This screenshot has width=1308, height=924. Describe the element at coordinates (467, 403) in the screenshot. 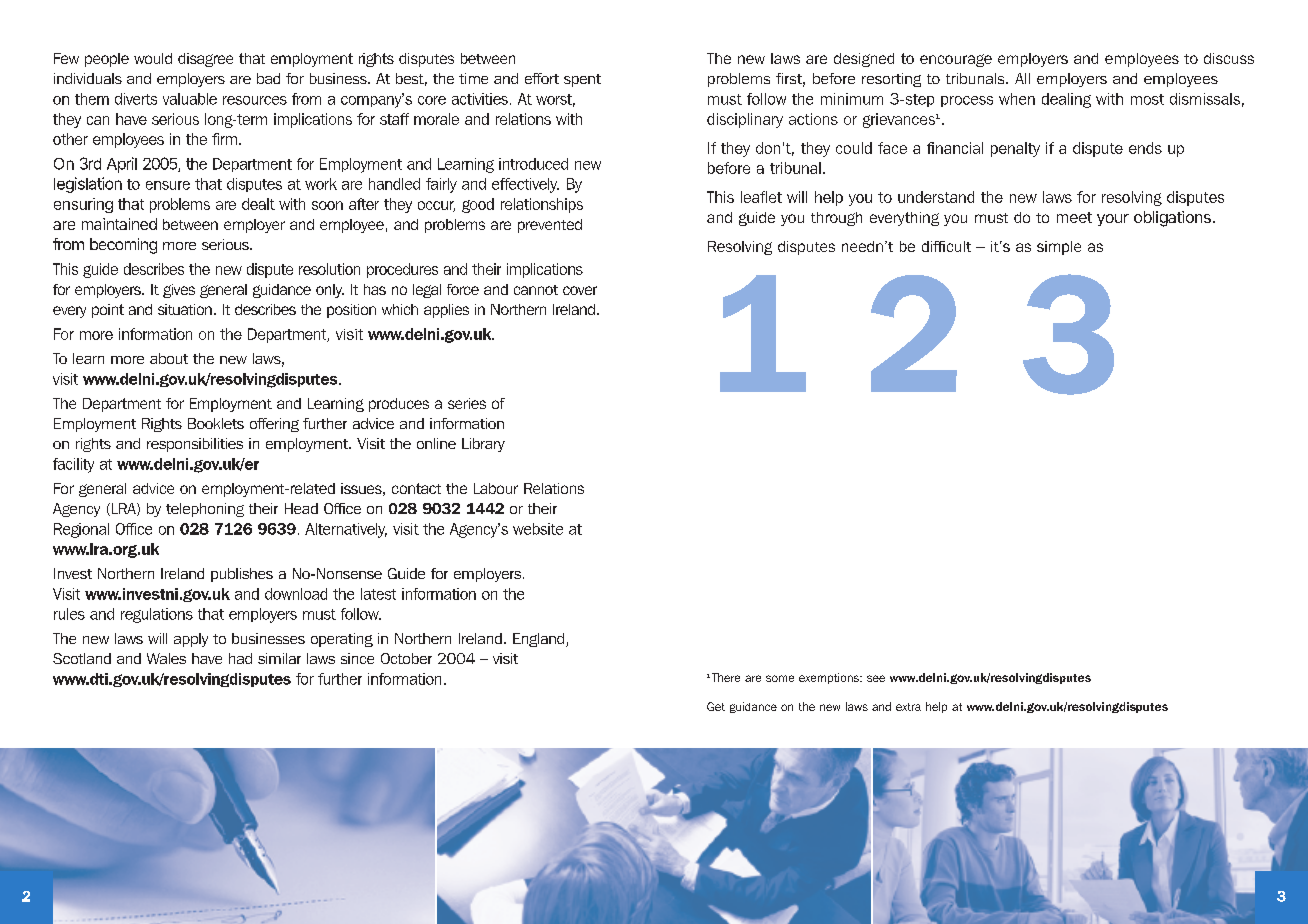

I see `series` at that location.
